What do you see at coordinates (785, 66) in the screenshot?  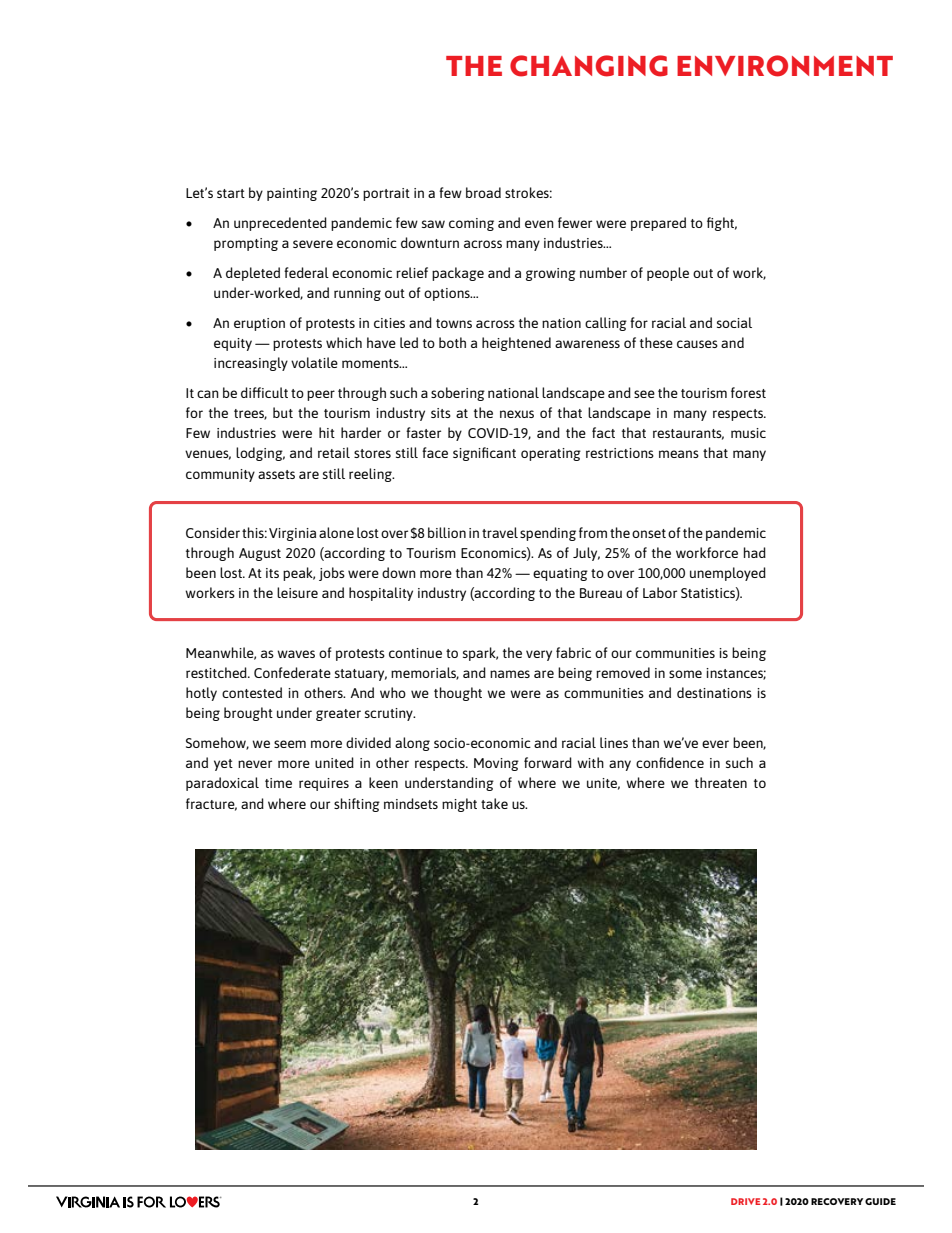 I see `ENVIRONMENT` at bounding box center [785, 66].
